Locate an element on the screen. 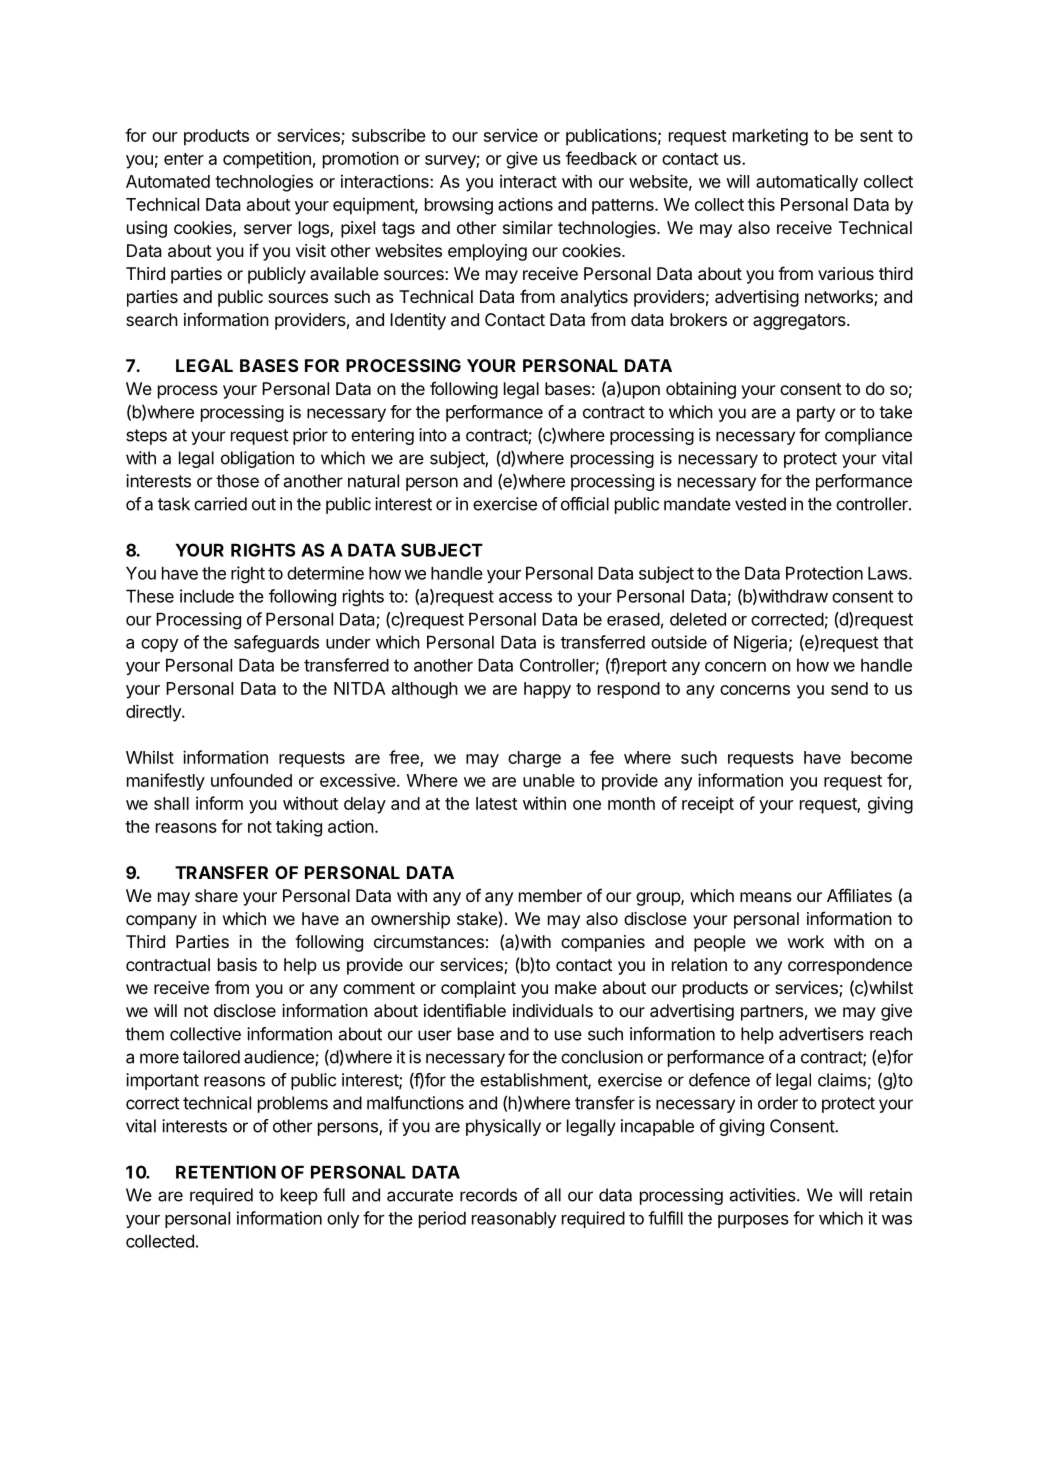 Image resolution: width=1038 pixels, height=1467 pixels. means is located at coordinates (766, 897).
